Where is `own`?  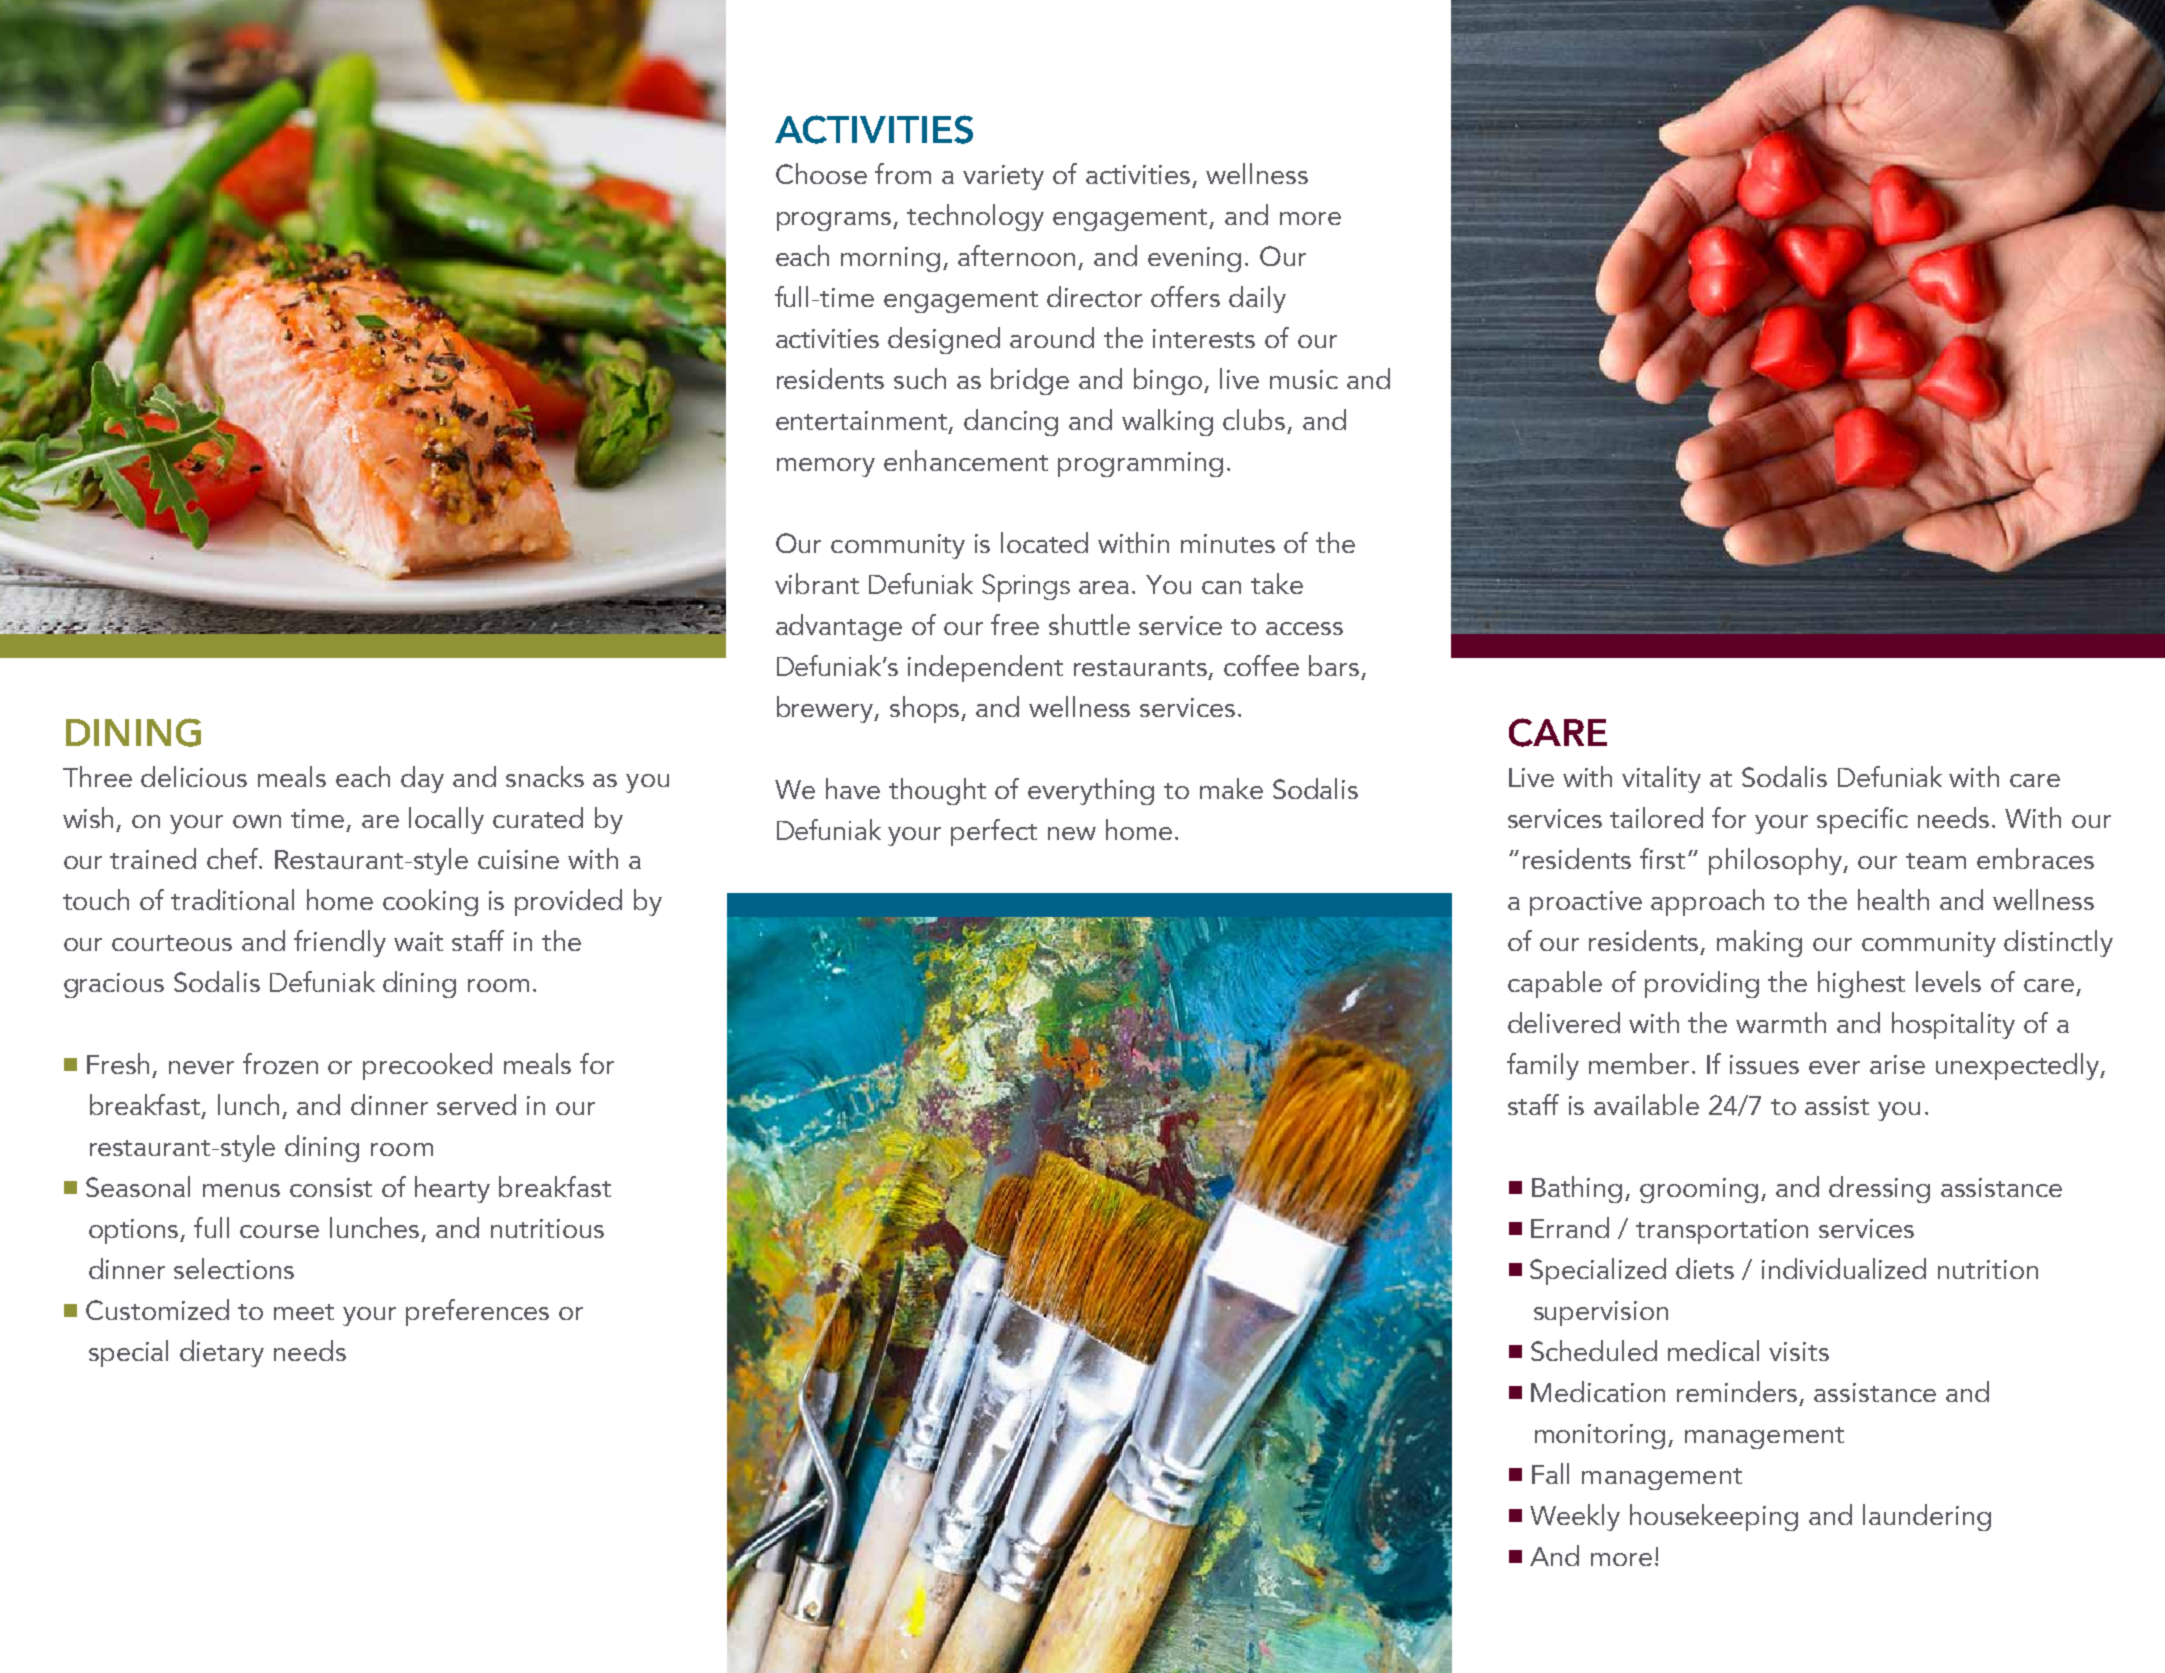
own is located at coordinates (257, 821).
